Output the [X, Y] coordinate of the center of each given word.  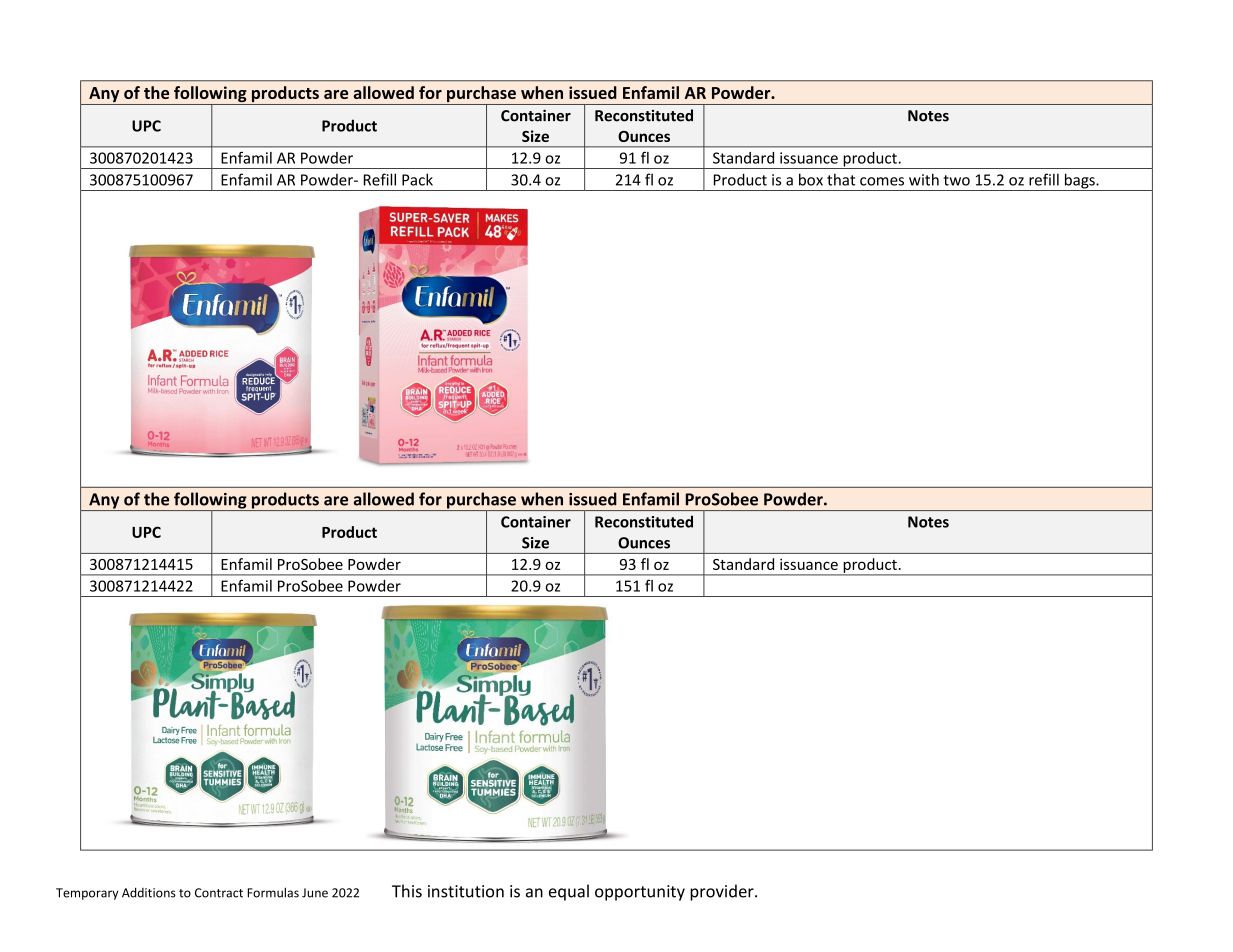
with [924, 179]
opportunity [640, 893]
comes [882, 181]
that [841, 179]
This [407, 891]
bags [1079, 182]
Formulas [273, 892]
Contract [219, 893]
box [811, 179]
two [957, 180]
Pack [417, 179]
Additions [149, 892]
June [315, 893]
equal [569, 892]
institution [466, 891]
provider [723, 892]
